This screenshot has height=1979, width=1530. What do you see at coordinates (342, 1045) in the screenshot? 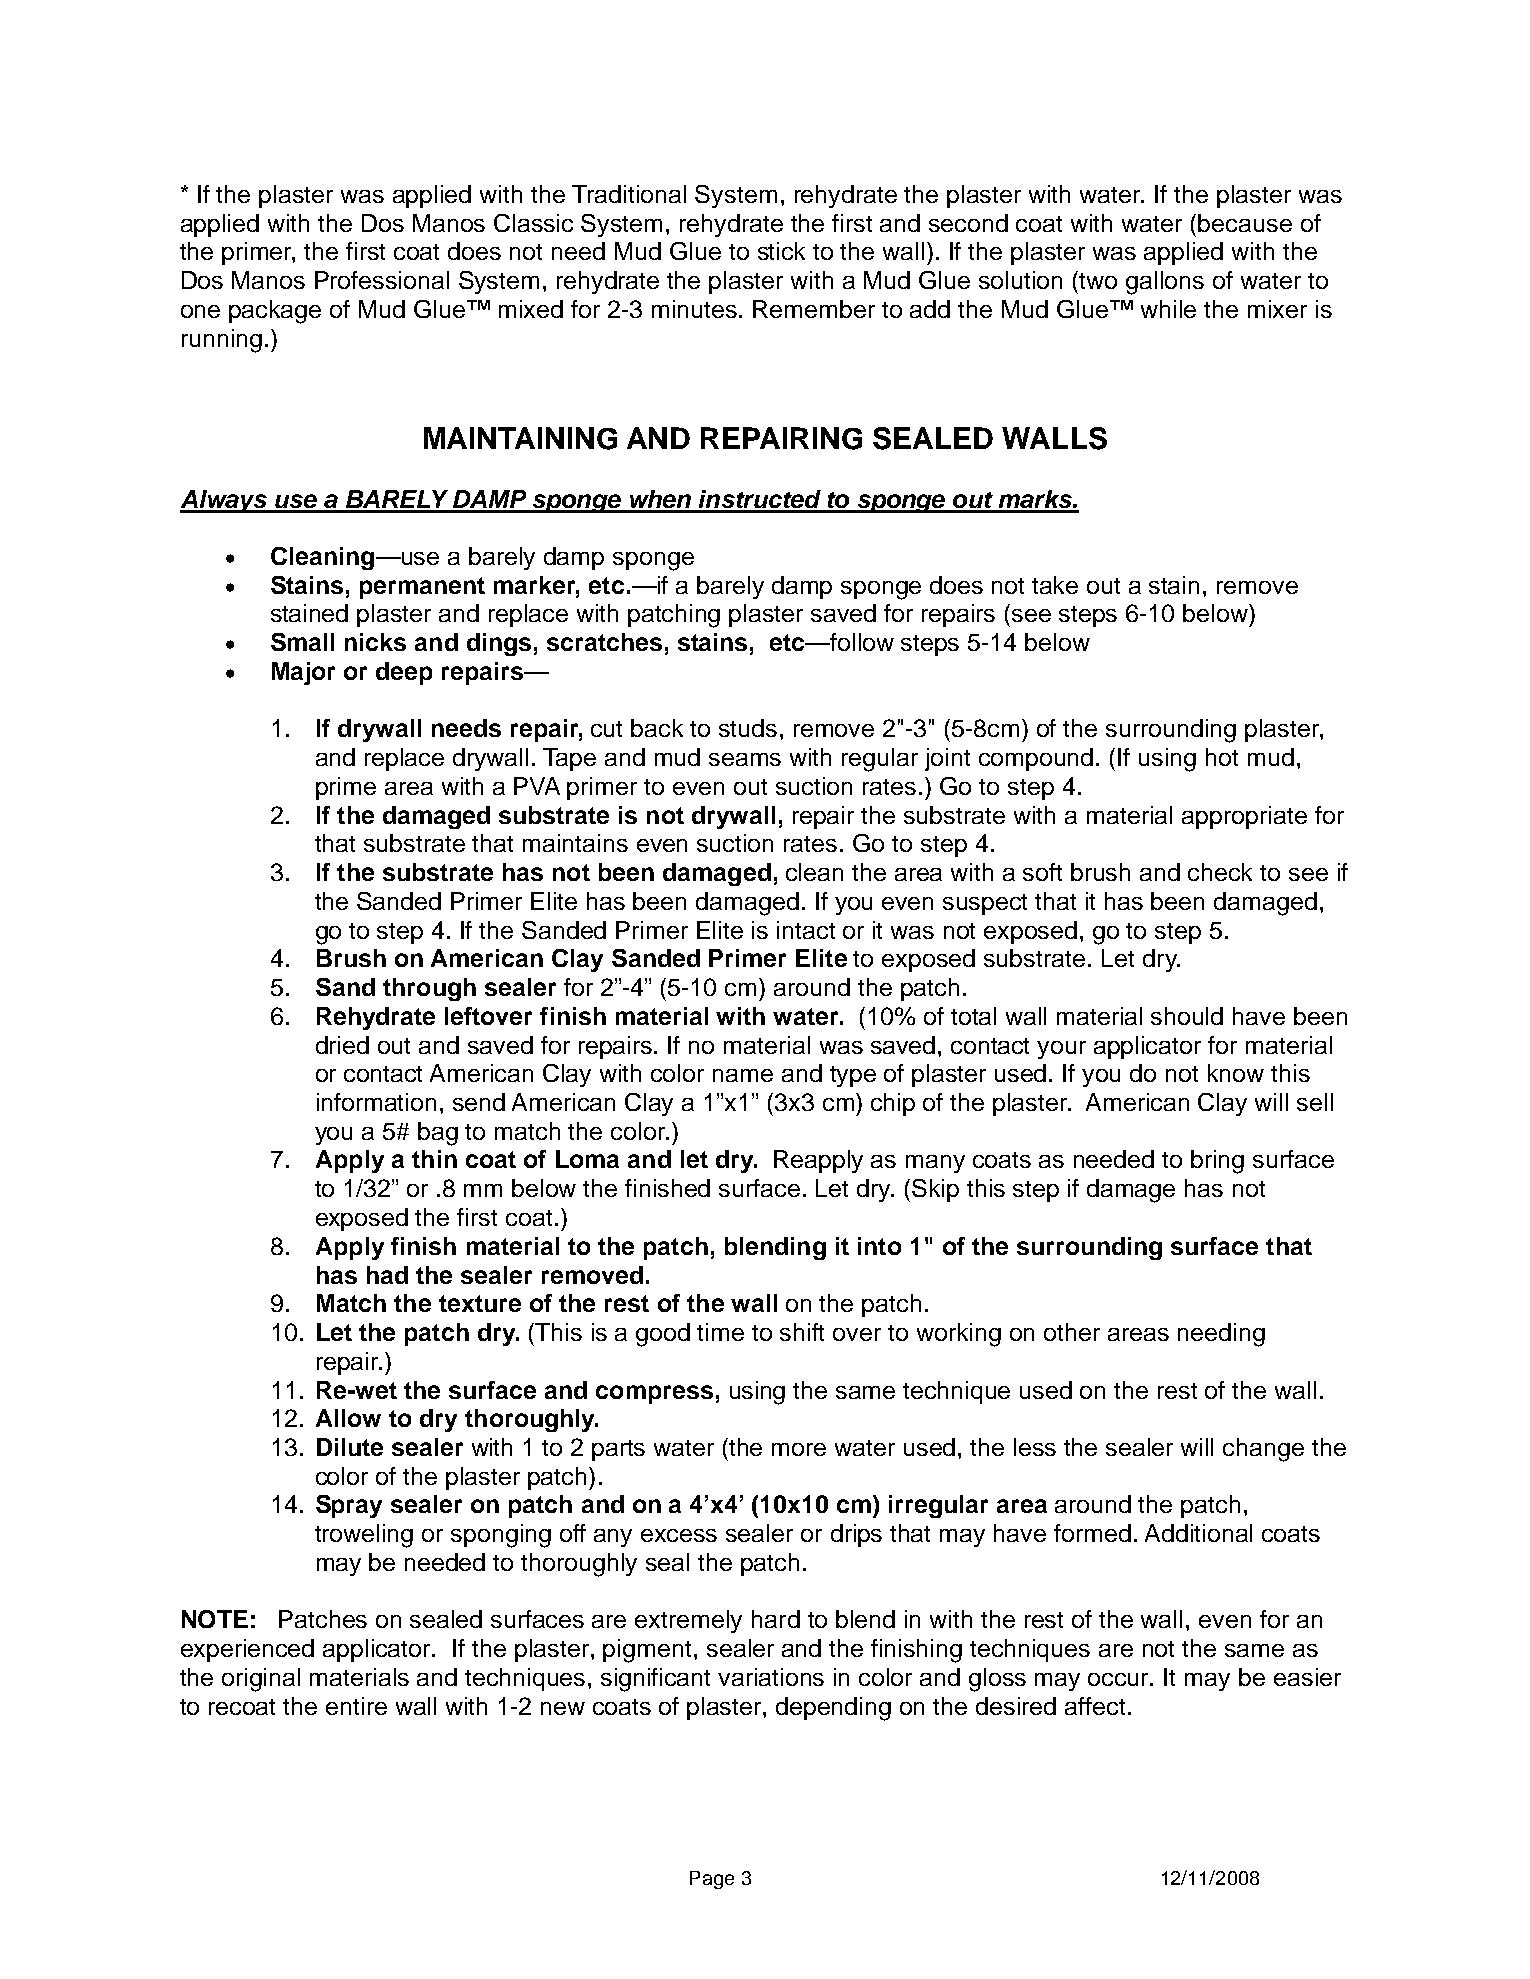
I see `dried` at bounding box center [342, 1045].
